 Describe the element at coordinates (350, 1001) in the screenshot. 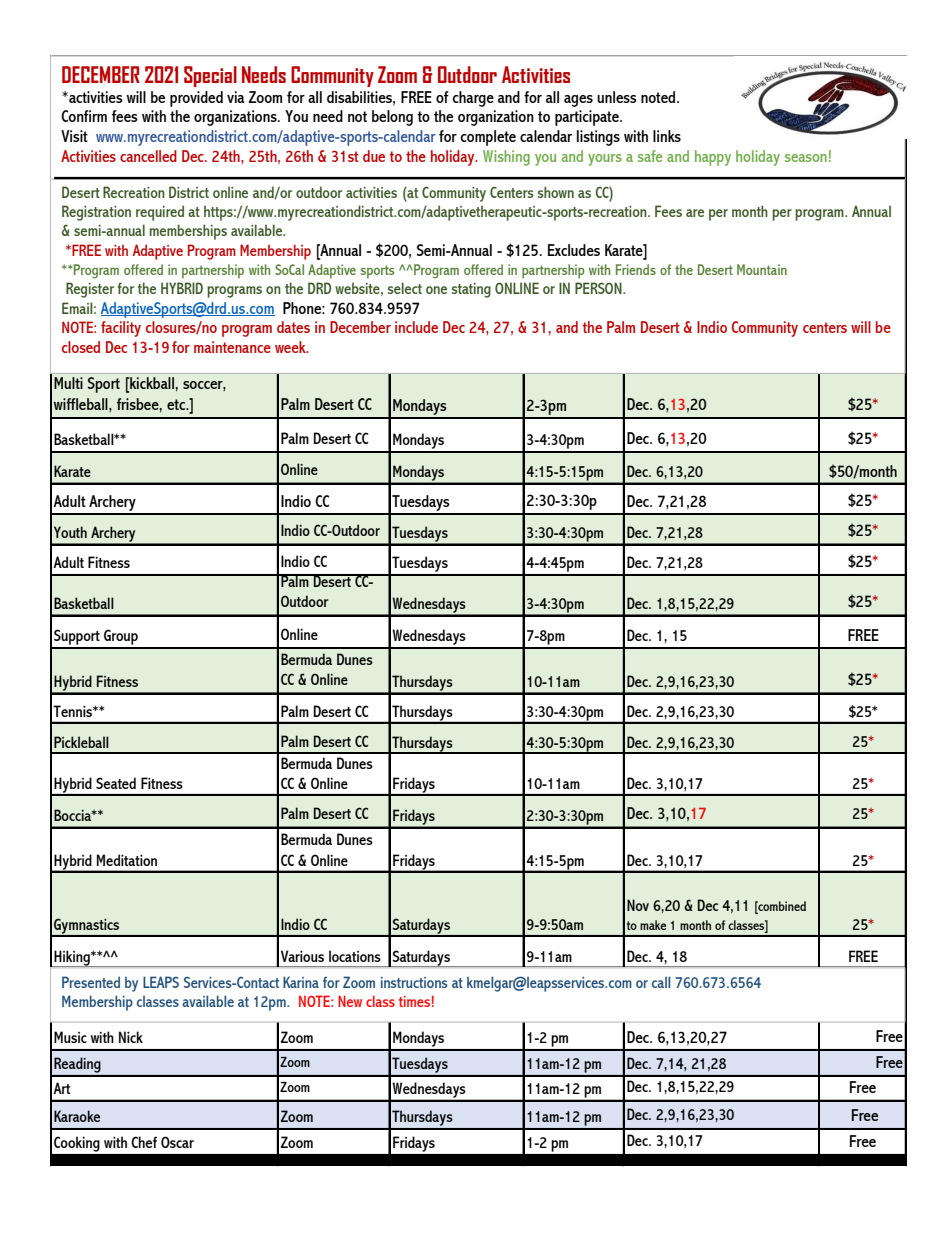

I see `New` at that location.
